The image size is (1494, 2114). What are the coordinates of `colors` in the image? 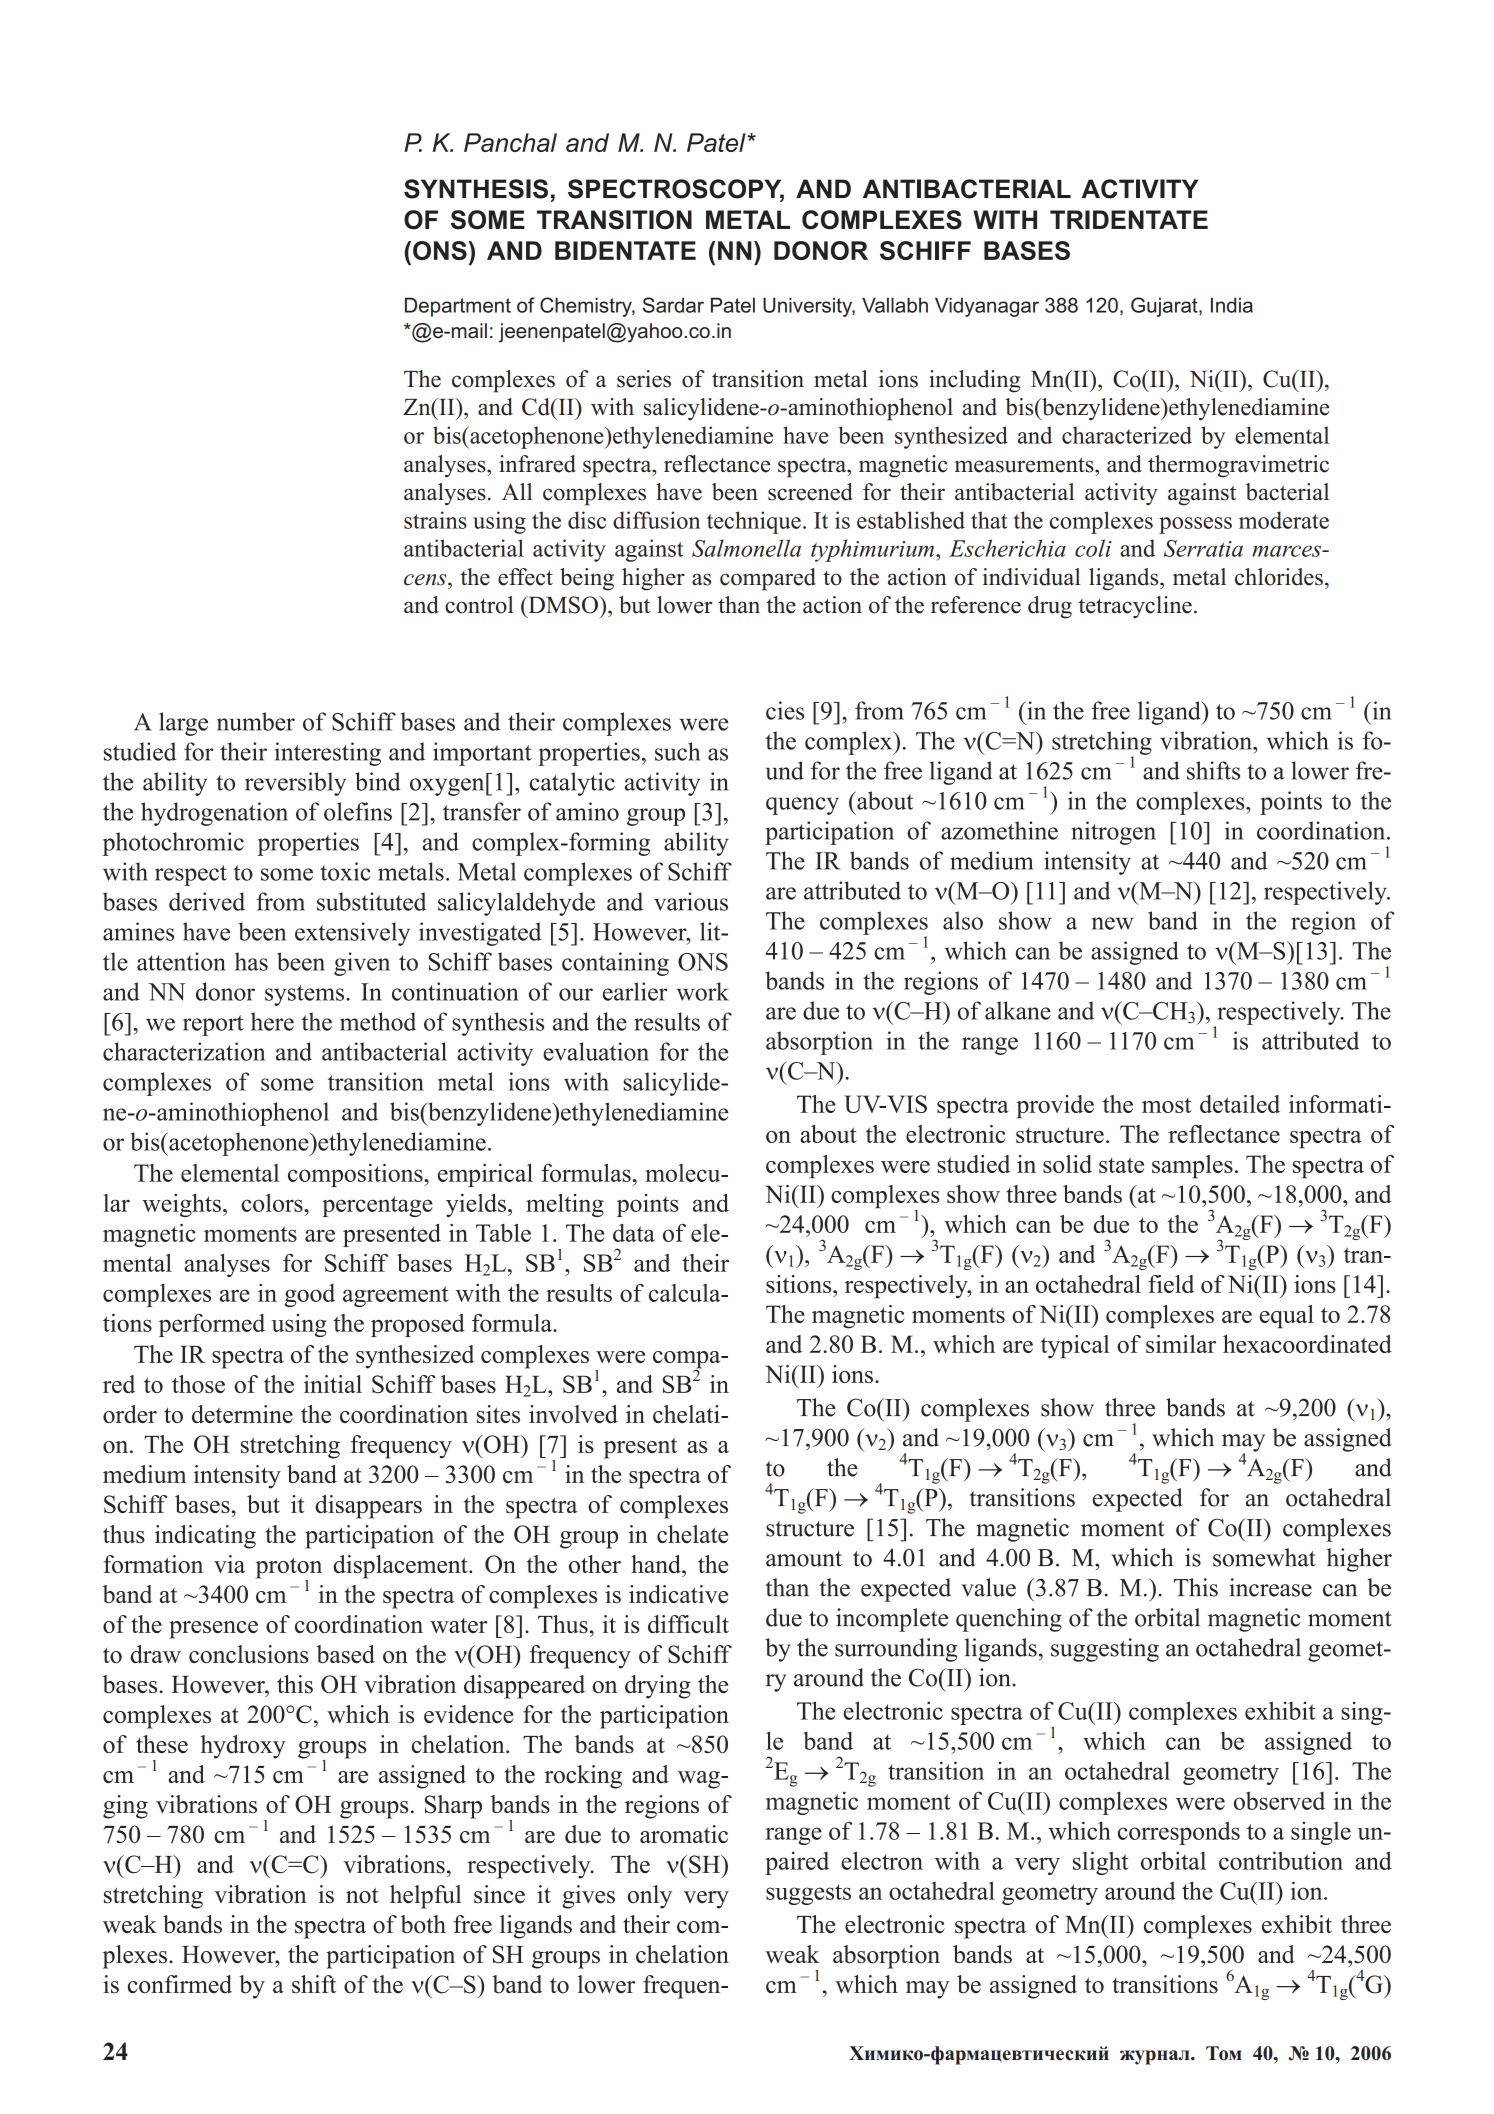 It's located at (273, 1203).
